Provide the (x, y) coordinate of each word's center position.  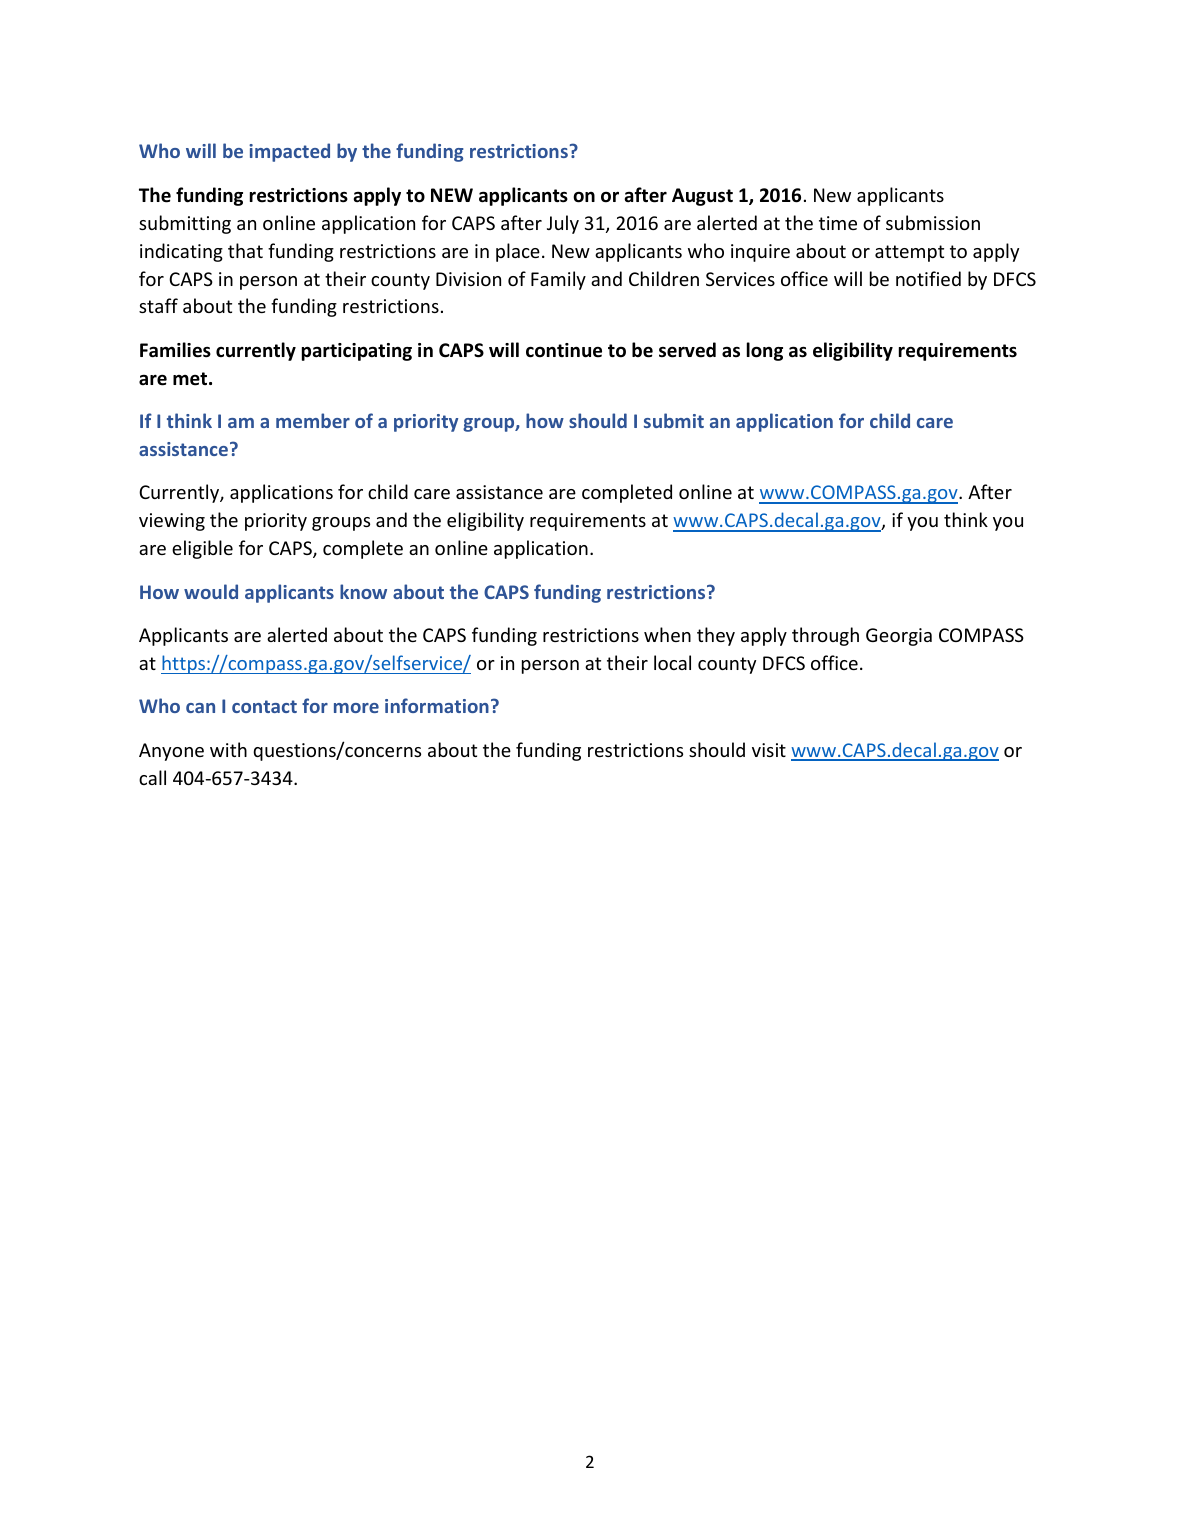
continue (564, 350)
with (228, 749)
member (313, 420)
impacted (289, 152)
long (765, 351)
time (838, 223)
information (437, 705)
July (563, 224)
